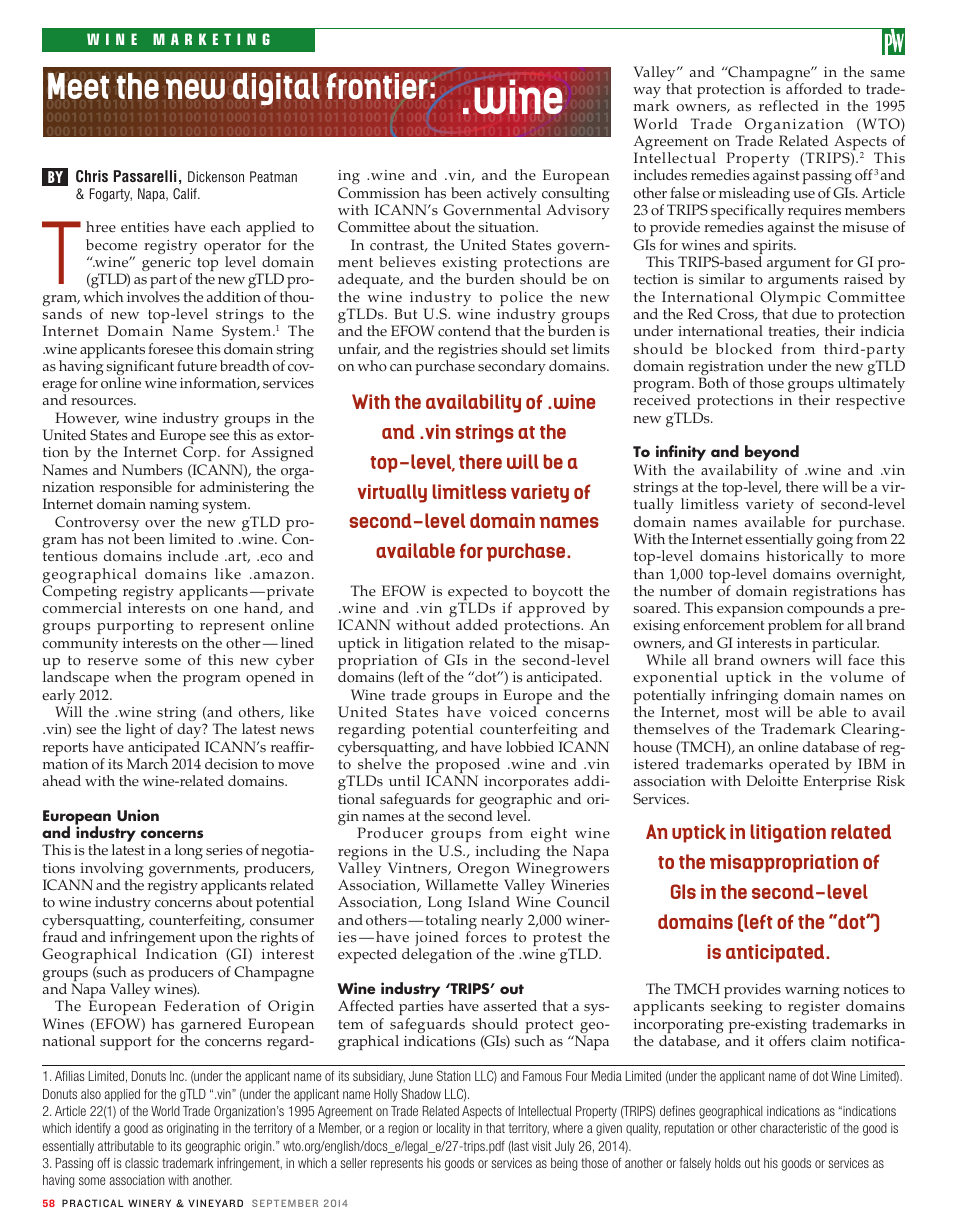  What do you see at coordinates (186, 193) in the screenshot?
I see `Calif` at bounding box center [186, 193].
